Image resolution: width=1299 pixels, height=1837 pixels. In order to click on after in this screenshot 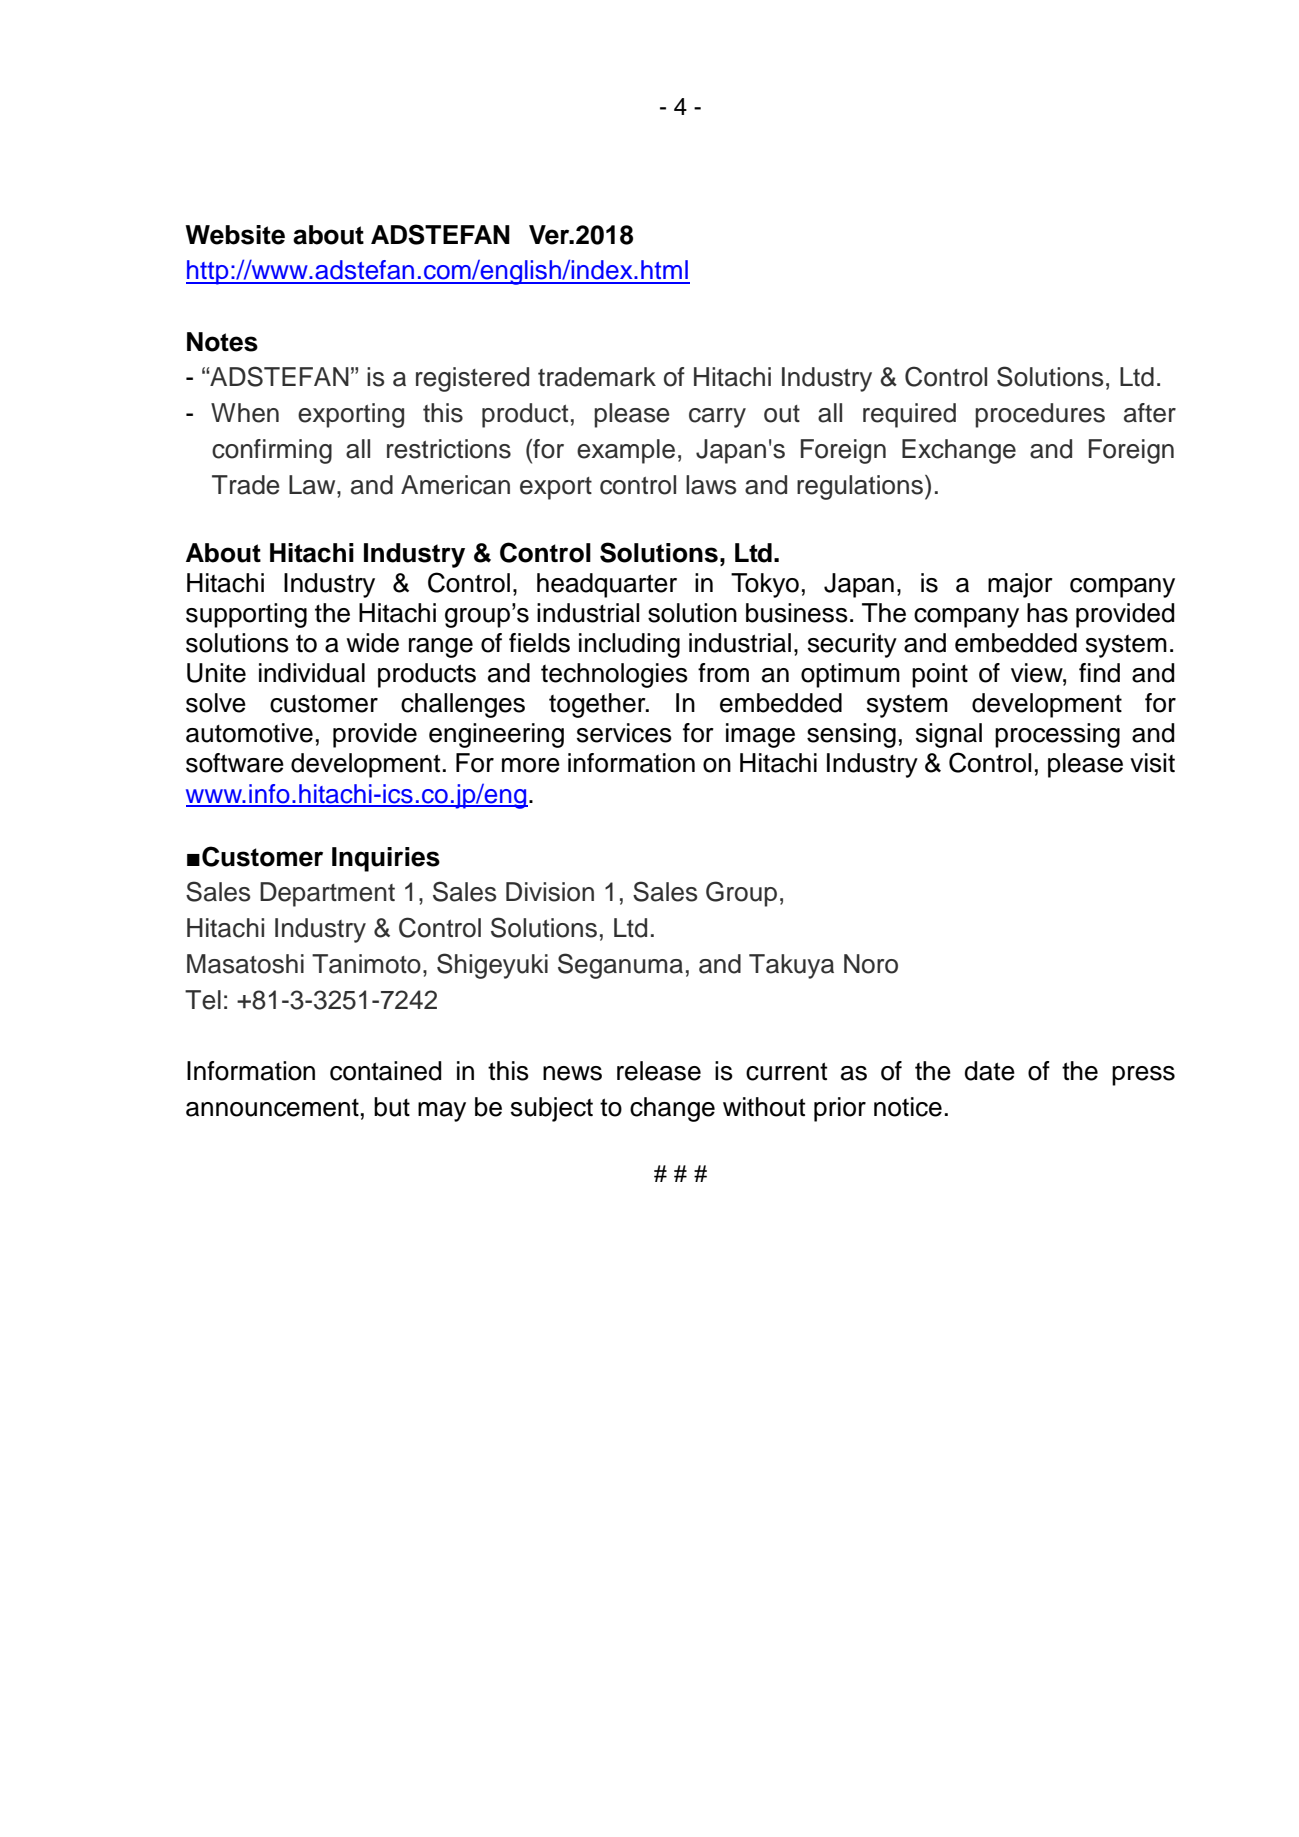, I will do `click(1150, 413)`.
